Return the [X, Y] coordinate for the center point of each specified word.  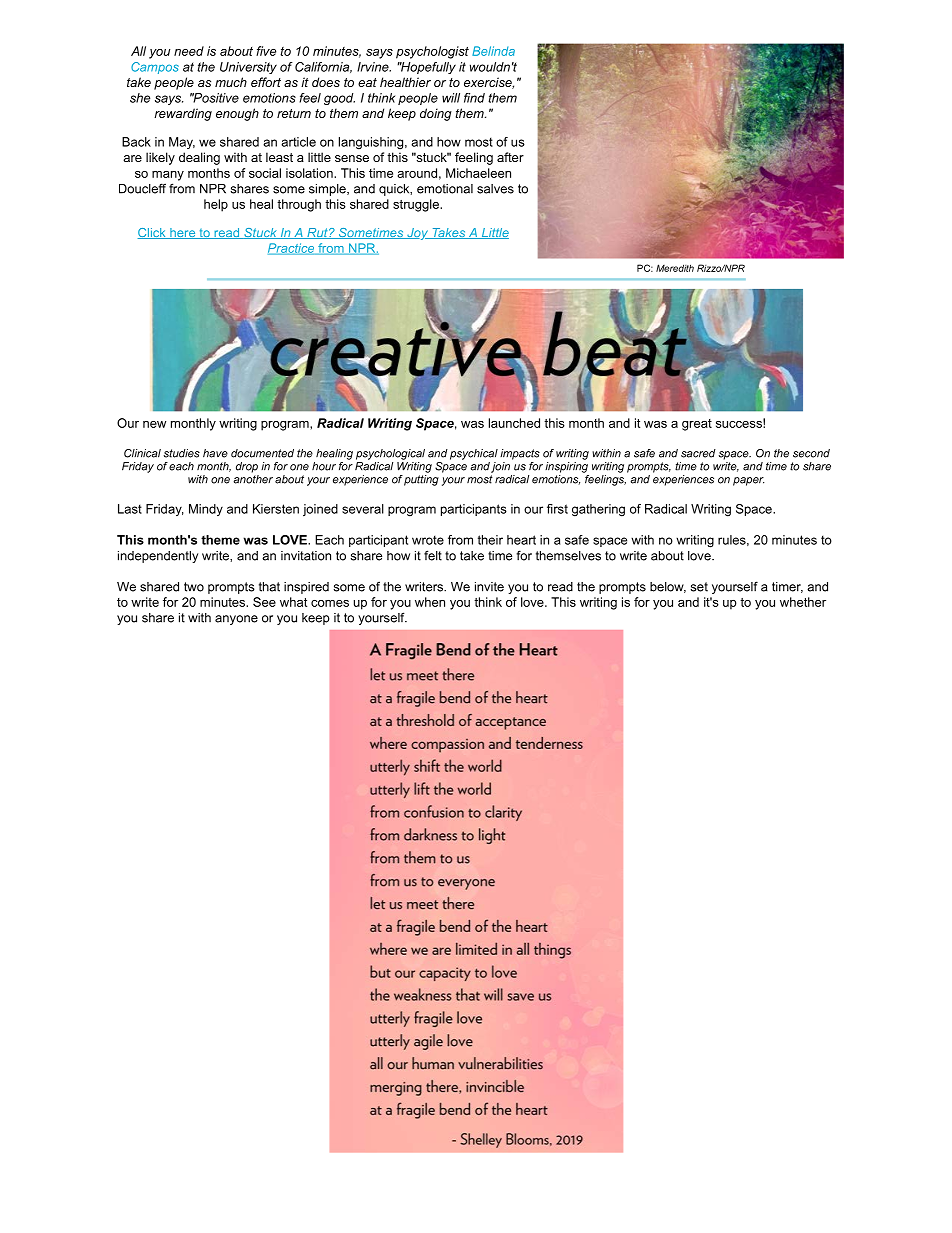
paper [748, 481]
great [697, 425]
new [154, 424]
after [510, 157]
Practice [292, 249]
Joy [418, 234]
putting [421, 480]
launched [514, 423]
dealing [199, 158]
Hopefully [427, 68]
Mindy [206, 510]
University [248, 68]
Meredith [675, 268]
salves [495, 189]
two [194, 587]
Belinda [493, 51]
